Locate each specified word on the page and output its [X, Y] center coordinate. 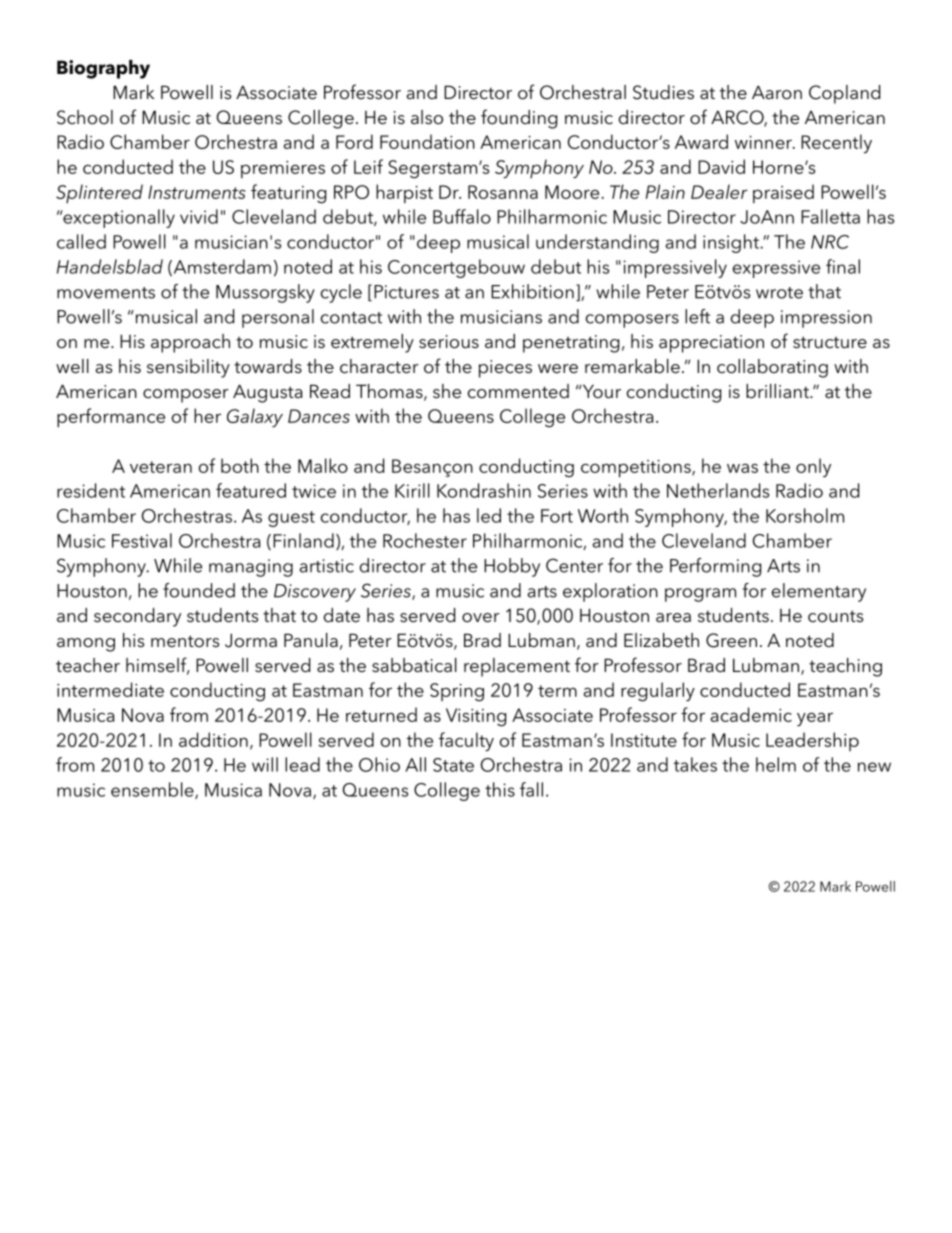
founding [519, 119]
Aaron [777, 92]
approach [190, 343]
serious [449, 342]
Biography [103, 69]
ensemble [153, 790]
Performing [715, 567]
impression [826, 319]
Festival [142, 540]
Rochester [425, 540]
